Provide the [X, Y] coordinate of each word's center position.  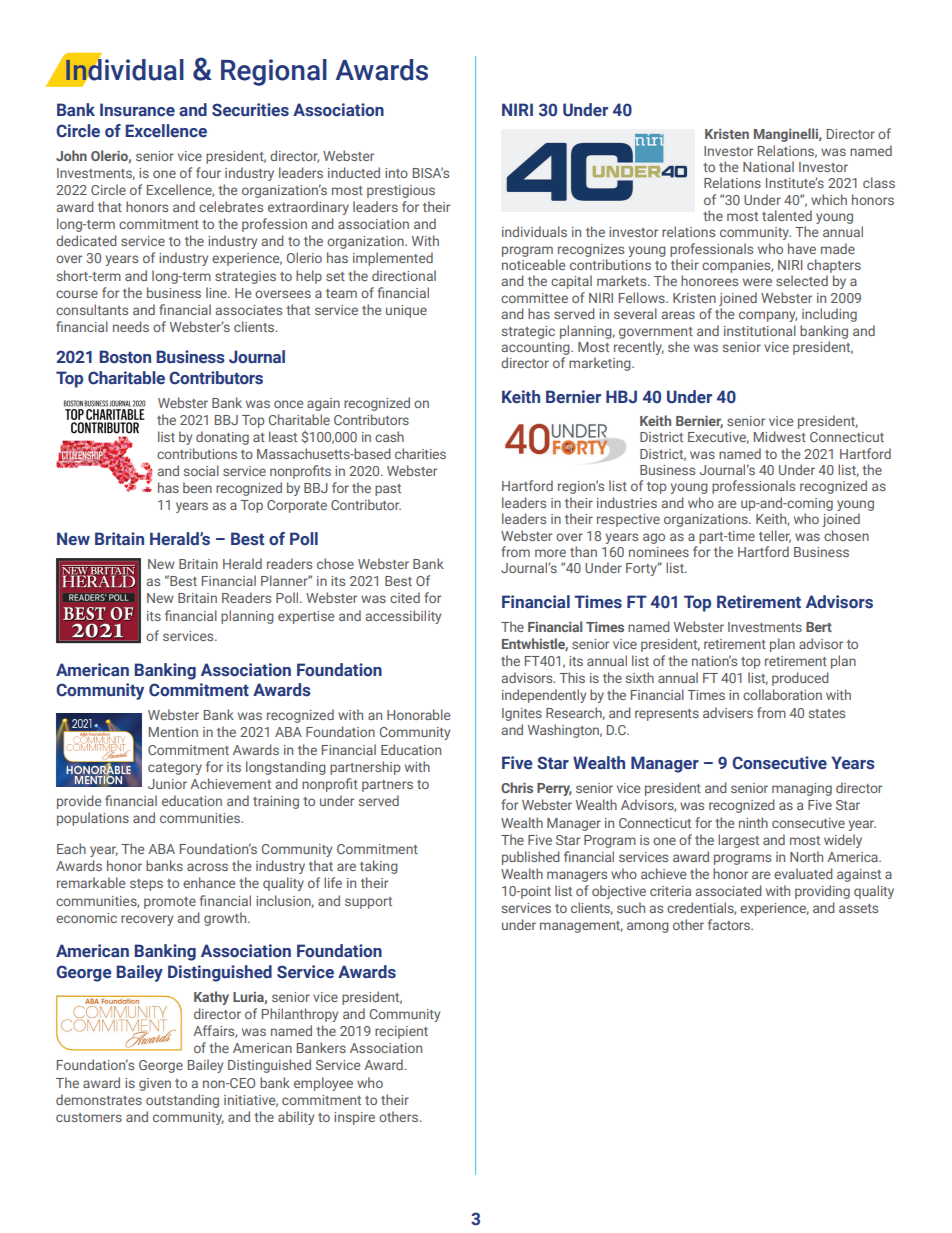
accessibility [403, 617]
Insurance [137, 110]
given [155, 1084]
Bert [819, 627]
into [396, 173]
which [829, 199]
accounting [537, 348]
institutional [760, 330]
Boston [125, 357]
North [806, 856]
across [207, 867]
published [531, 858]
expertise [306, 617]
